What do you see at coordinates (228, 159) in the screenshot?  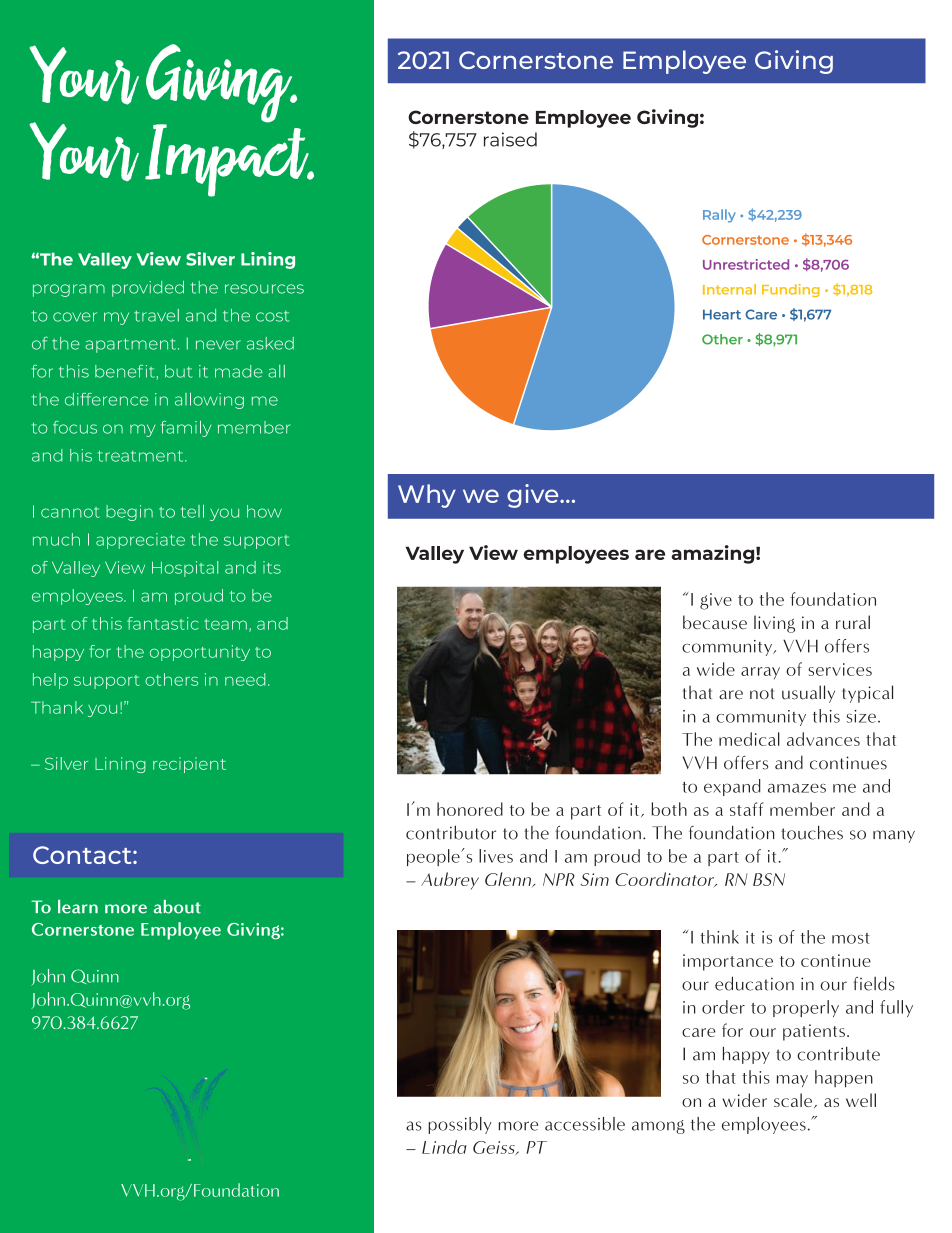 I see `Impact` at bounding box center [228, 159].
